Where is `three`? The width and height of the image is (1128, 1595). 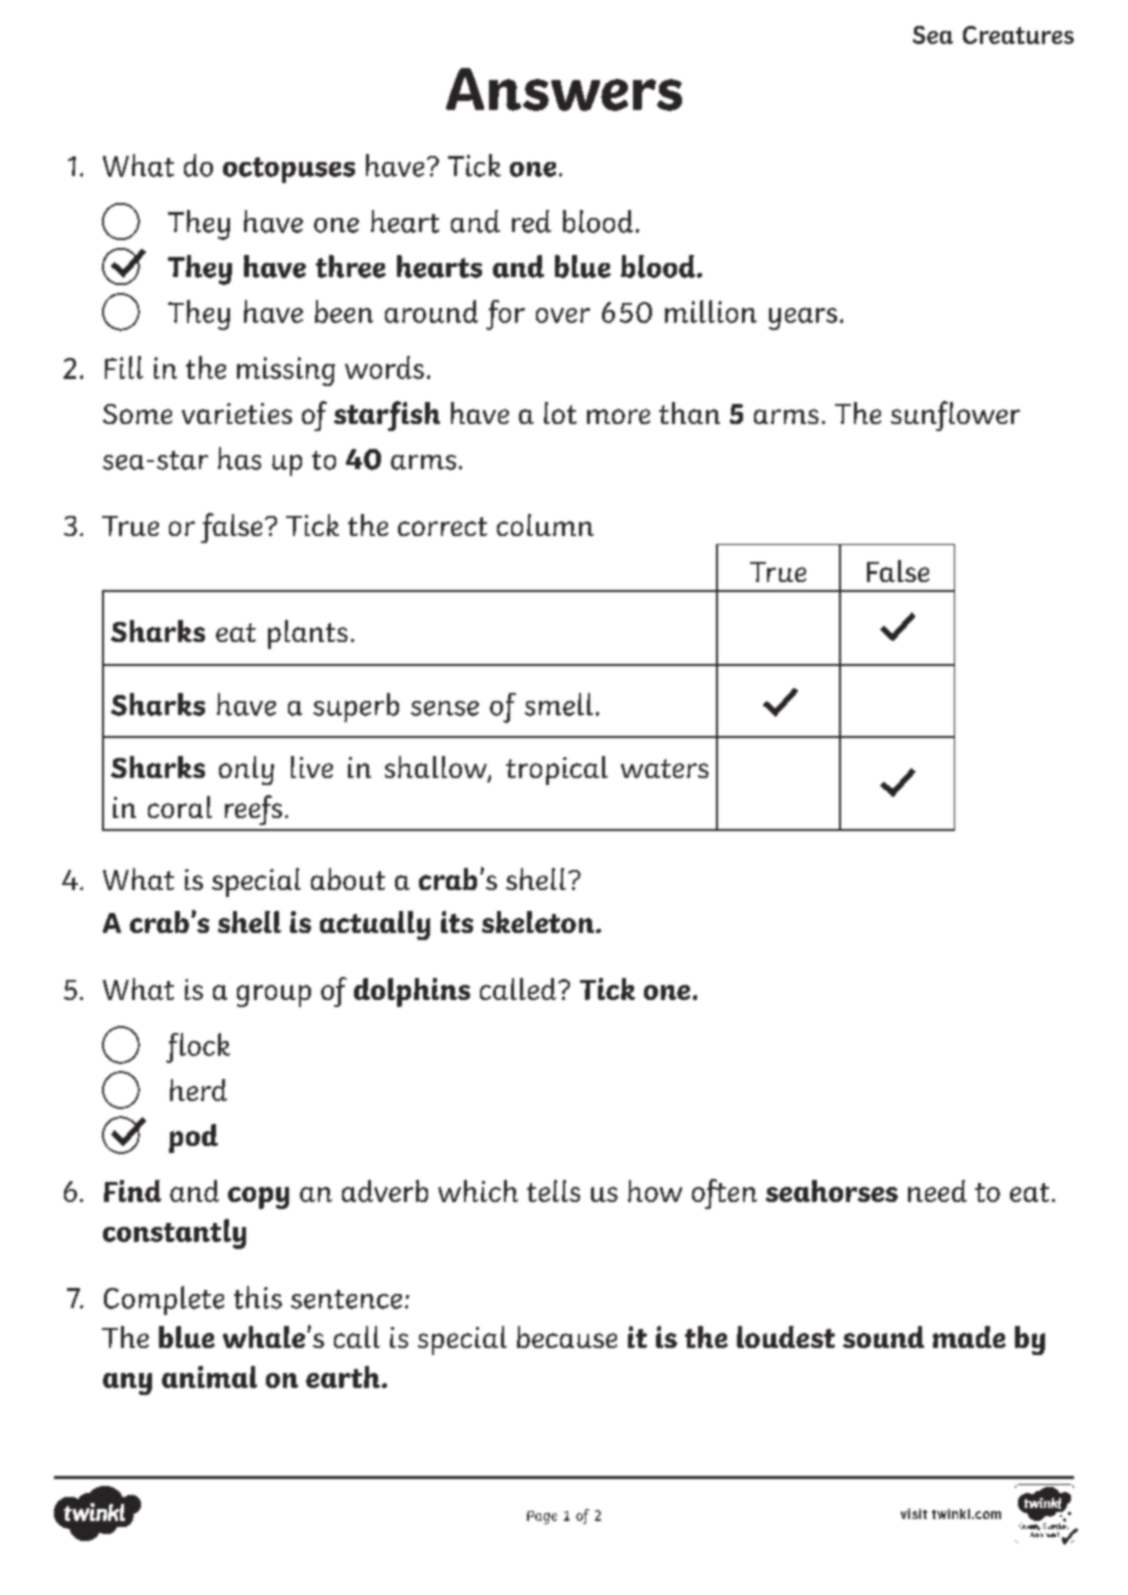 three is located at coordinates (351, 266).
